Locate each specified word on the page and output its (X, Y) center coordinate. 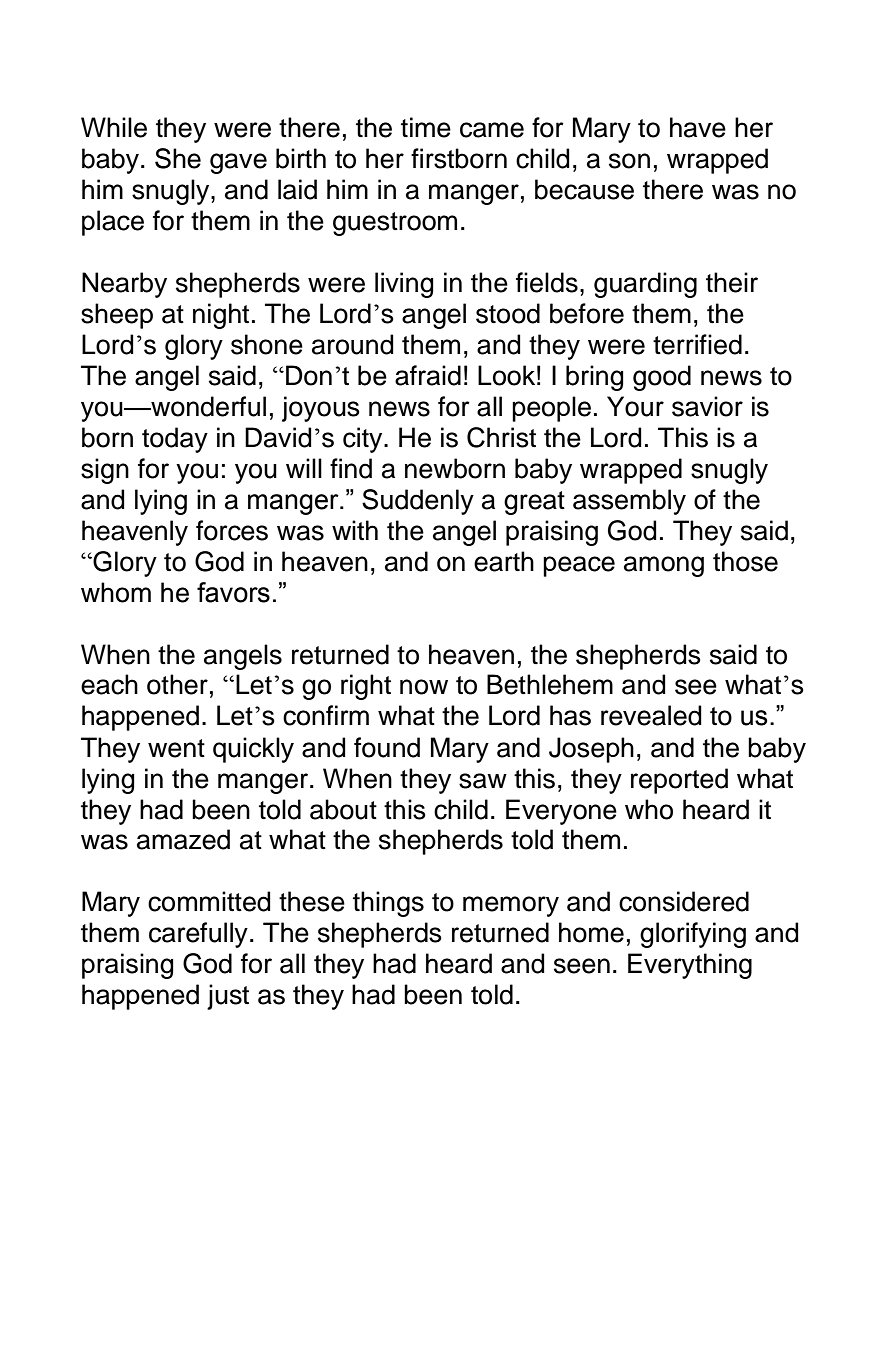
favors (233, 592)
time (426, 127)
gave (238, 163)
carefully (198, 935)
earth (504, 561)
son (629, 161)
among (664, 566)
